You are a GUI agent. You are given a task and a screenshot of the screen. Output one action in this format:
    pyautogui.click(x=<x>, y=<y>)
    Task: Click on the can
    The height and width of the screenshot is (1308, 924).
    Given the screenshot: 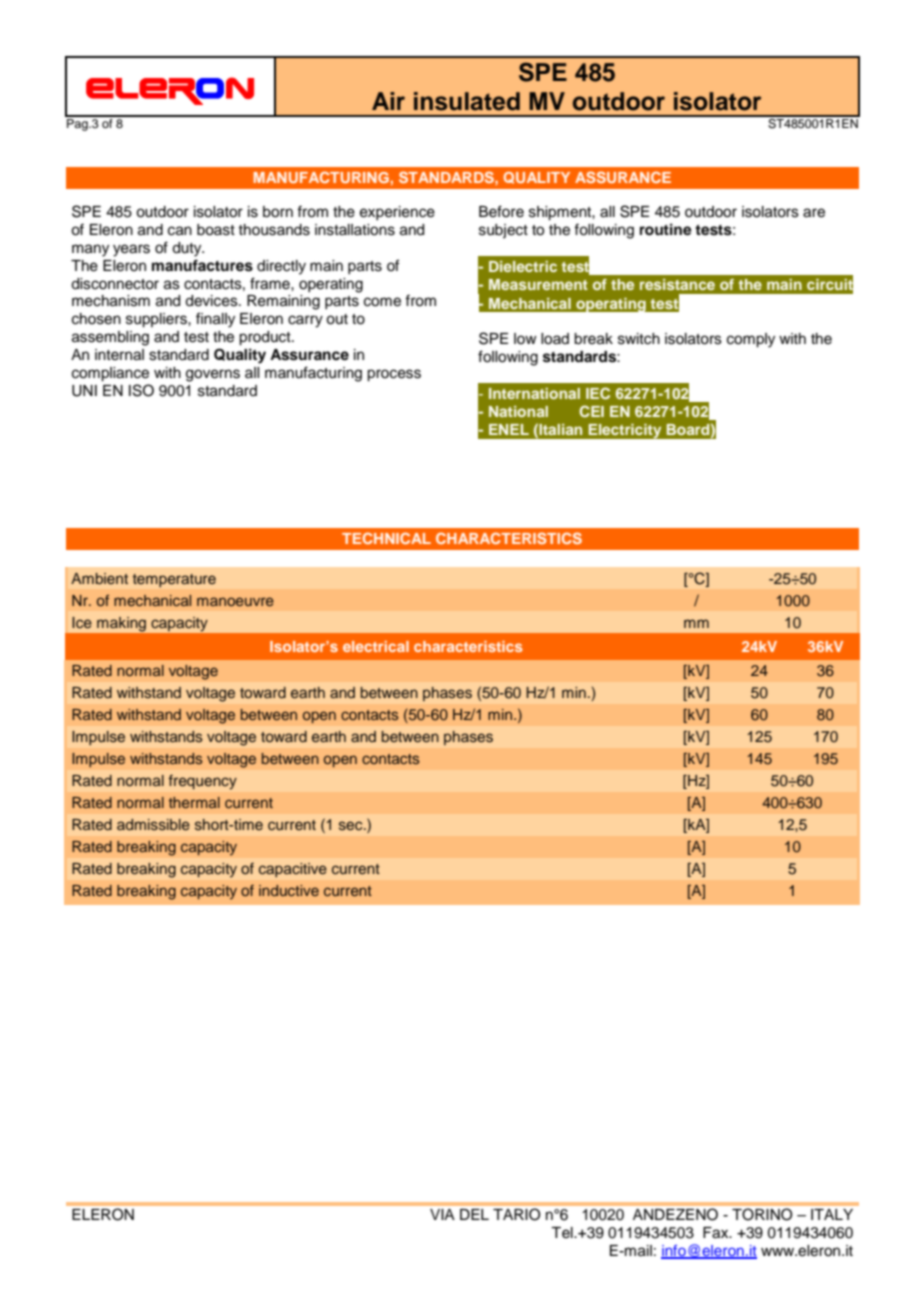 What is the action you would take?
    pyautogui.click(x=180, y=231)
